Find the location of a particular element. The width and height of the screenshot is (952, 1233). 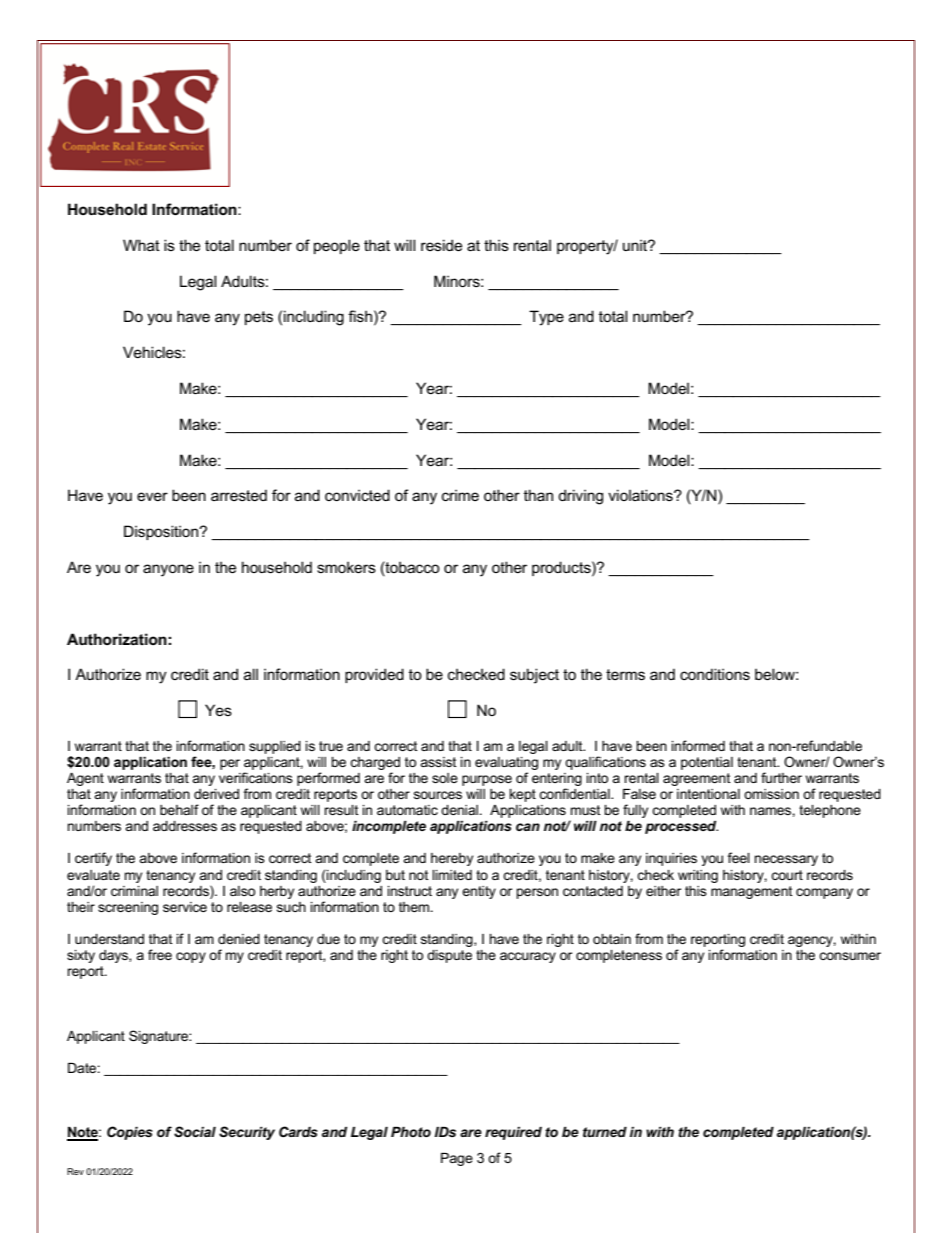

hereby is located at coordinates (452, 859).
